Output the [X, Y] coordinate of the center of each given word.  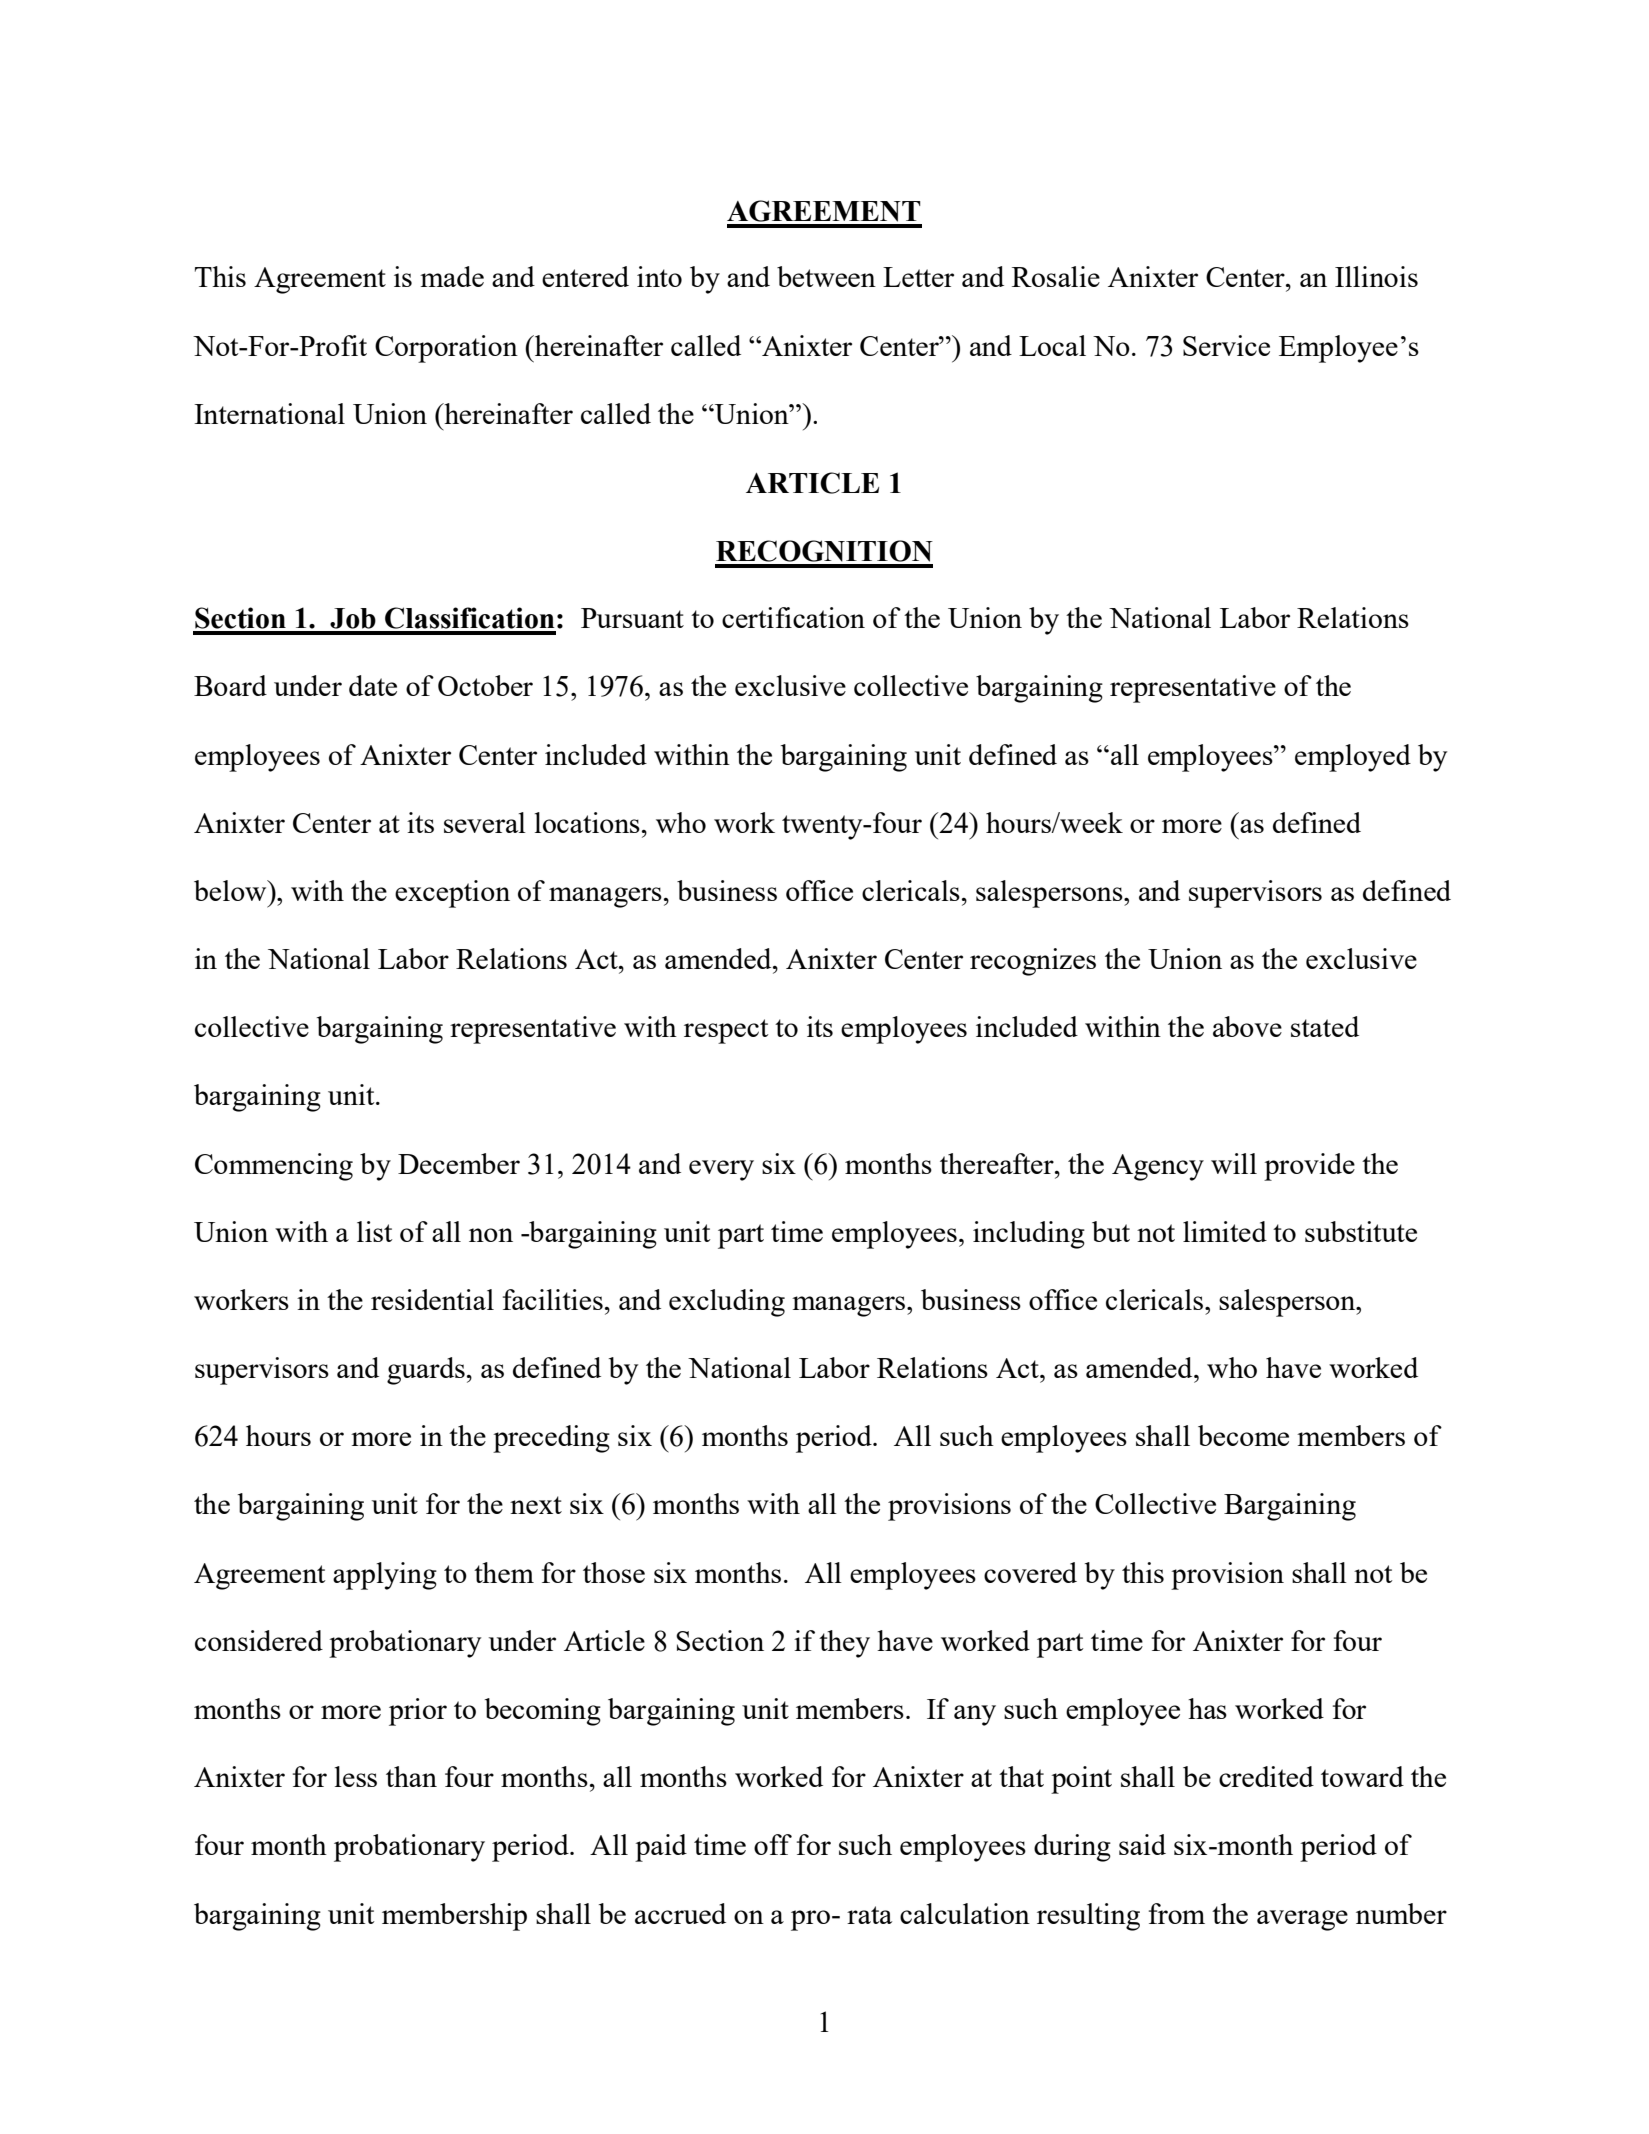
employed [1353, 758]
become [1243, 1435]
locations [587, 822]
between [826, 276]
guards [426, 1371]
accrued [680, 1913]
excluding [727, 1303]
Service [1226, 345]
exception [452, 894]
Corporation [446, 349]
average [1302, 1920]
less [356, 1776]
